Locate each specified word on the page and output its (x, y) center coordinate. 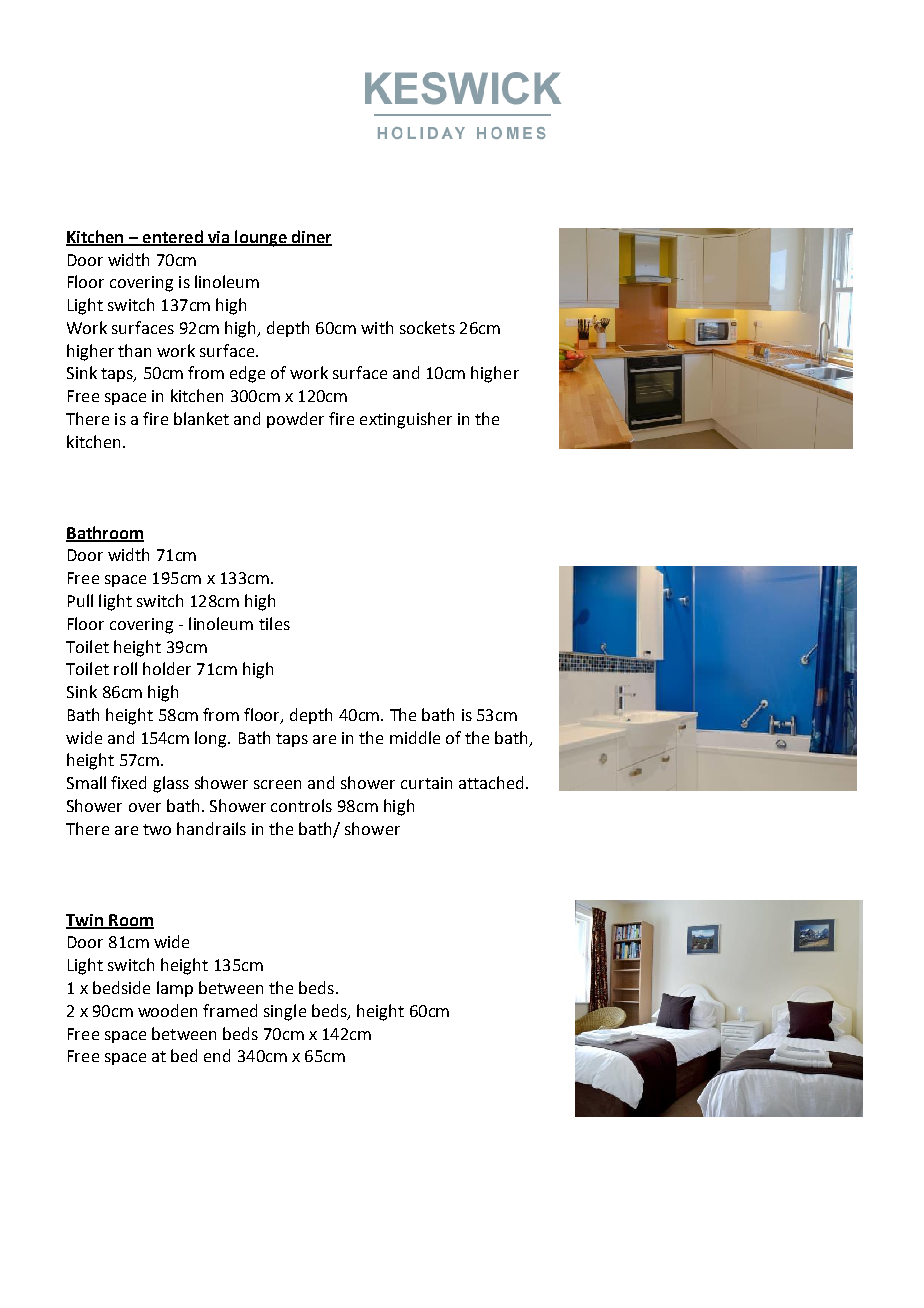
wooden (167, 1010)
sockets (427, 327)
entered (173, 237)
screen (277, 784)
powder (295, 420)
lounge (261, 238)
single (285, 1012)
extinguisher (406, 420)
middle (415, 737)
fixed (128, 782)
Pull (80, 600)
